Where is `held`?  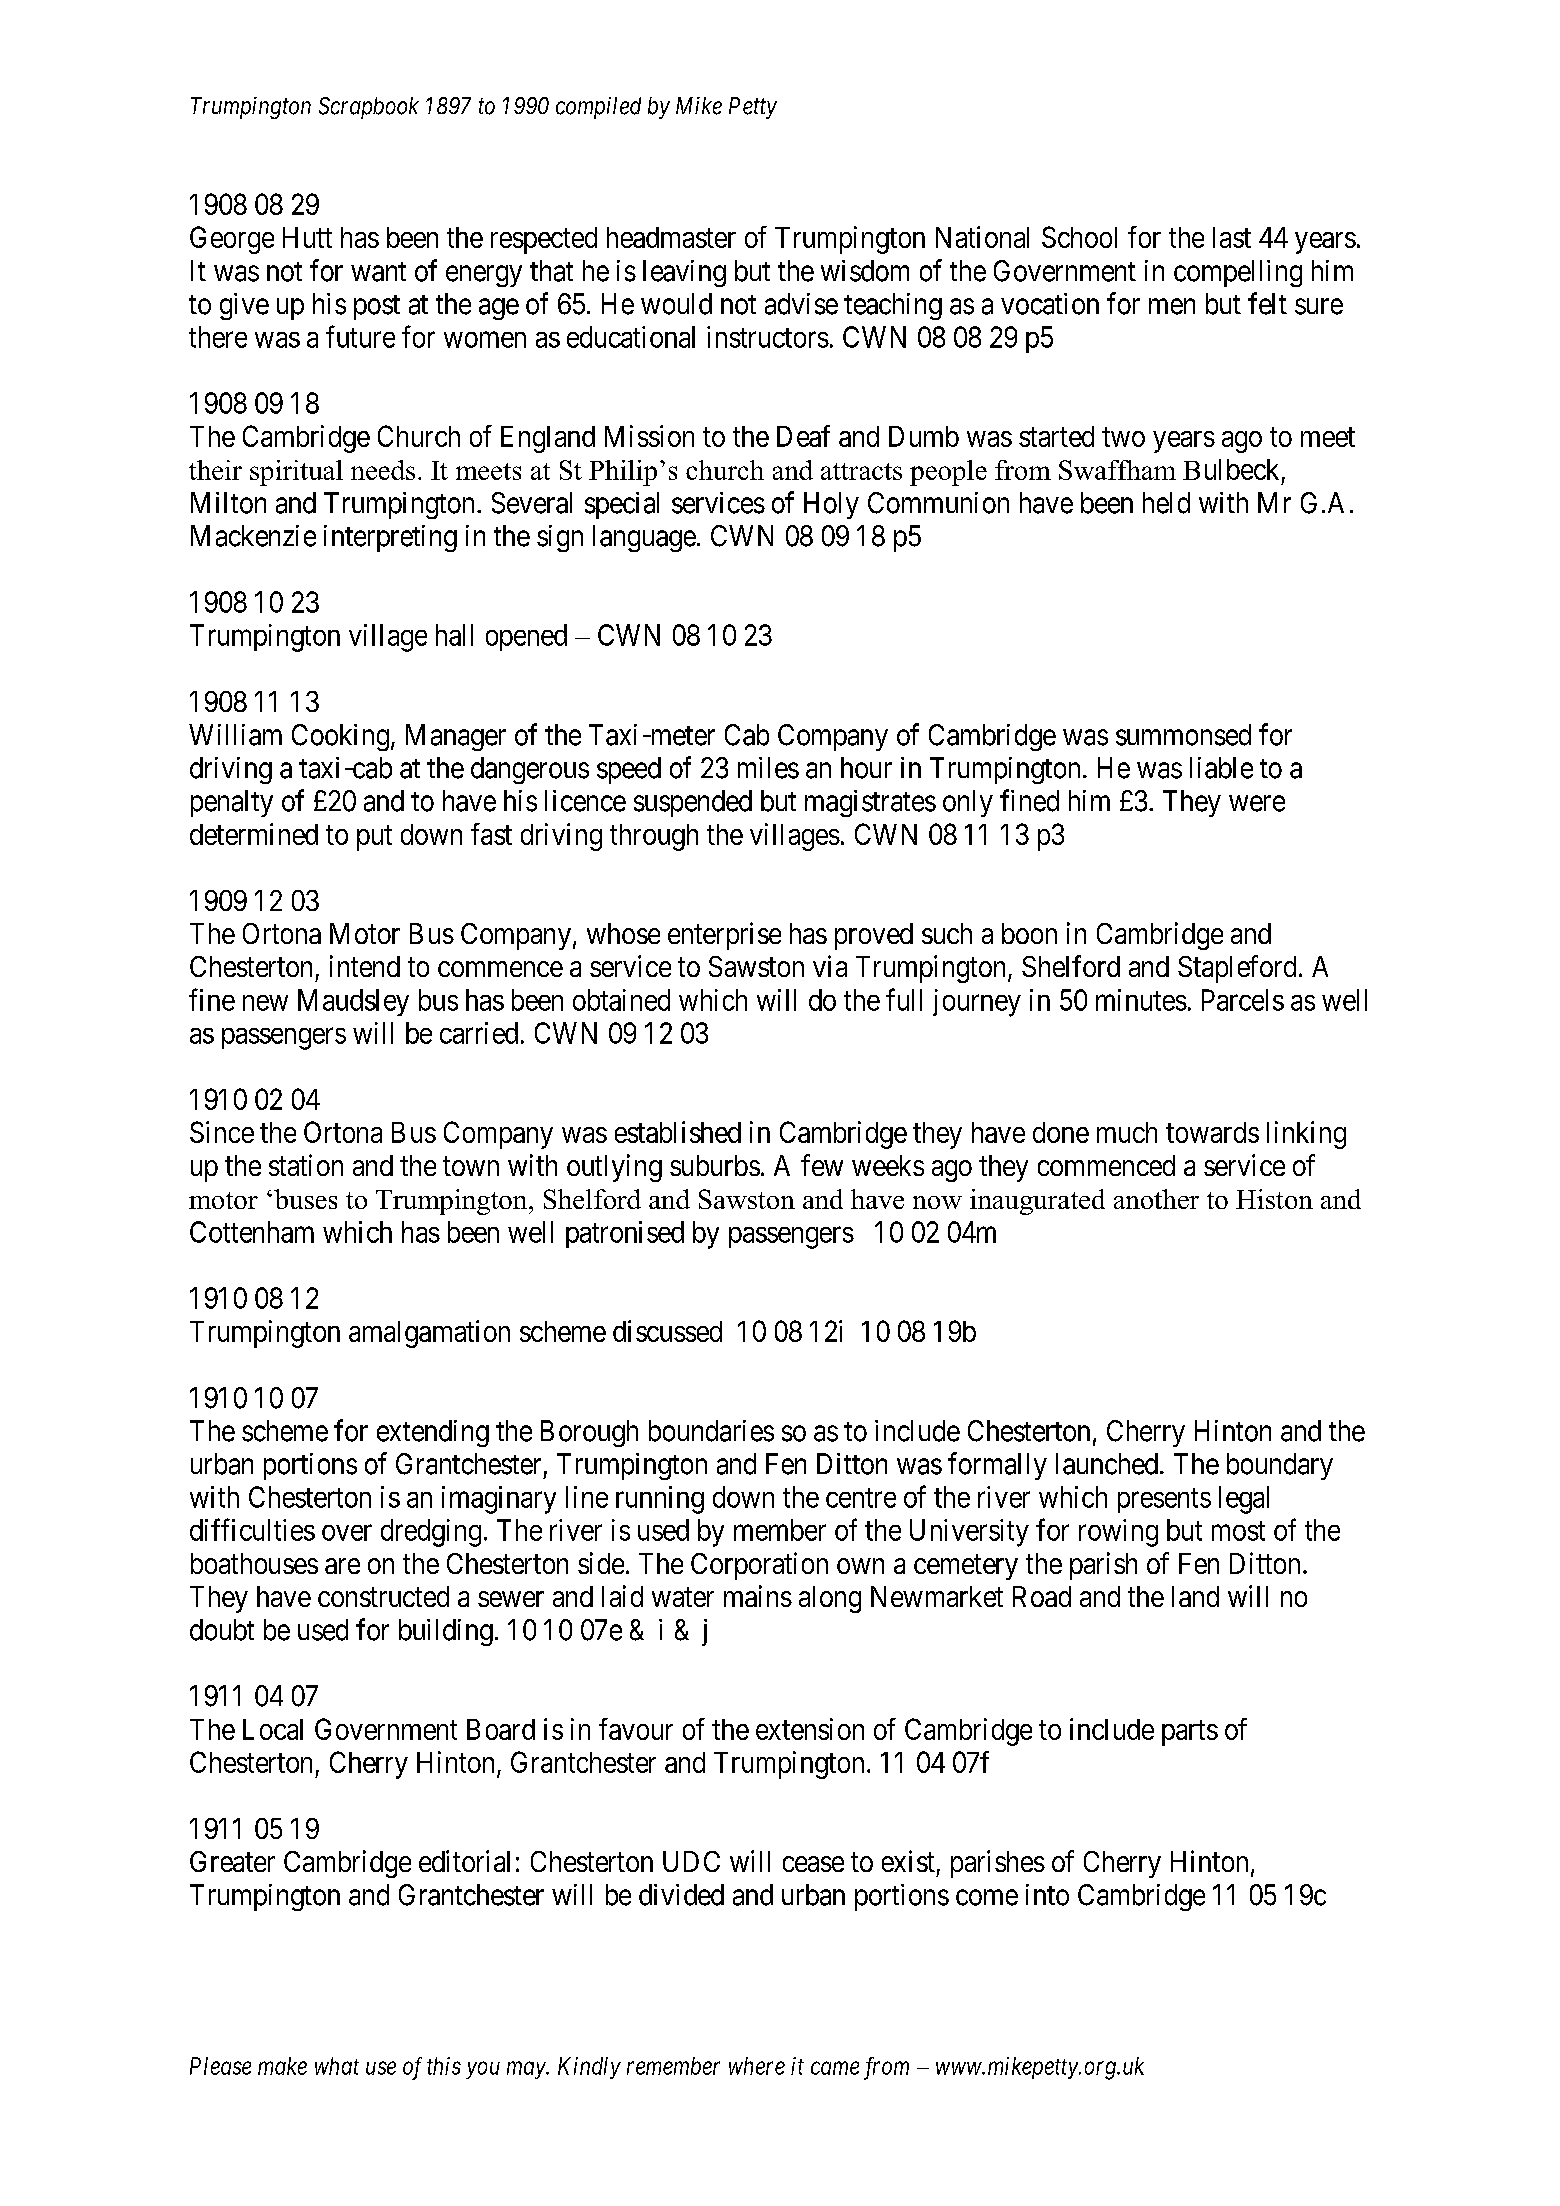
held is located at coordinates (1166, 503).
